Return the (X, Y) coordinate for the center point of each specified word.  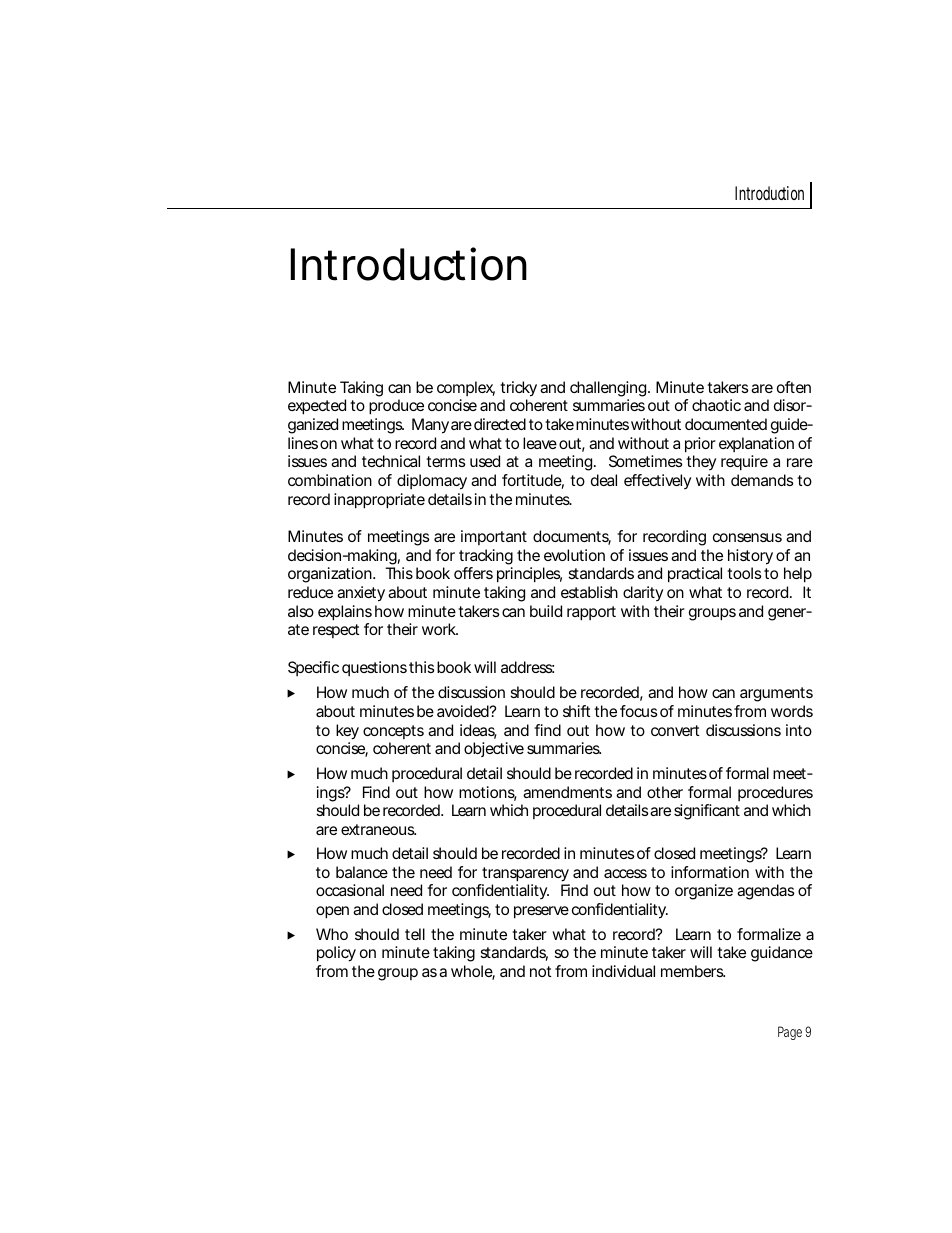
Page (790, 1033)
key (347, 732)
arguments (776, 694)
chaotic (716, 405)
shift (577, 711)
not (541, 971)
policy (336, 954)
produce (396, 407)
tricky (518, 389)
